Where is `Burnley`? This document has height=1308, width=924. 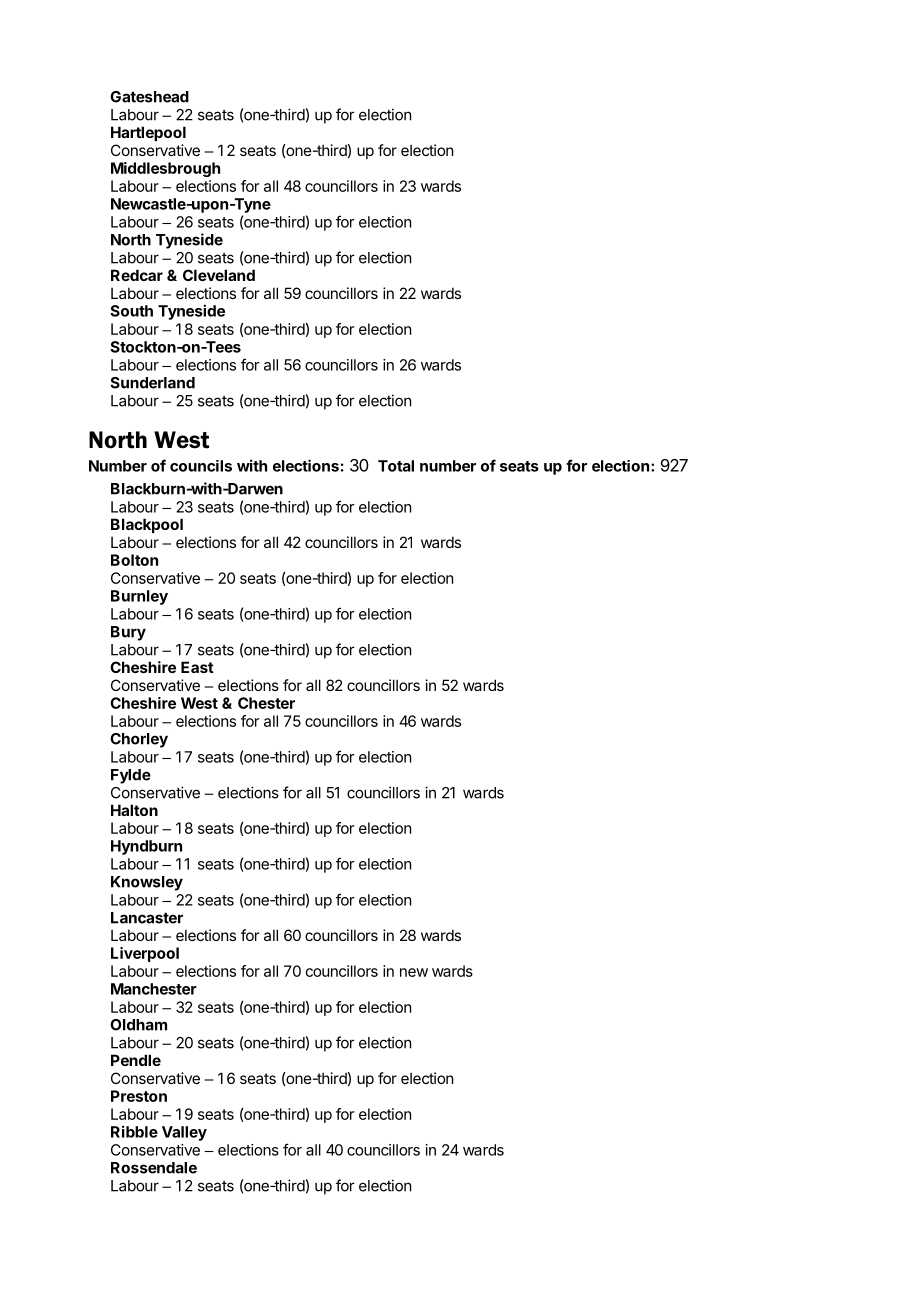 Burnley is located at coordinates (139, 597).
